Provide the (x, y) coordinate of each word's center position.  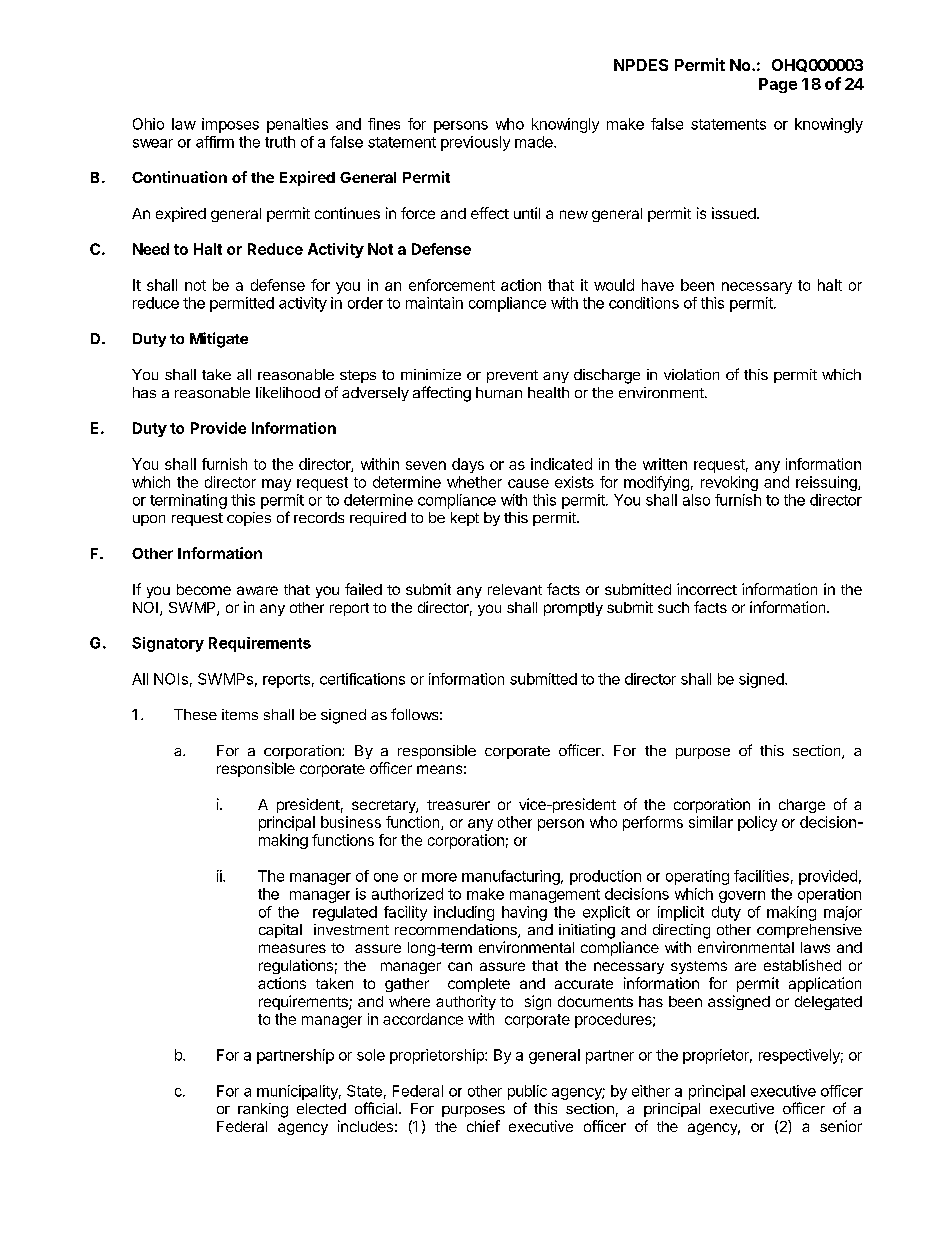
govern (742, 897)
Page (778, 85)
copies (249, 519)
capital (280, 931)
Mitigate (219, 340)
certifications (362, 679)
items (240, 714)
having (524, 913)
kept (465, 519)
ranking (263, 1110)
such (673, 607)
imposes (230, 125)
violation (691, 374)
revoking (729, 483)
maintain (434, 303)
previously (475, 143)
